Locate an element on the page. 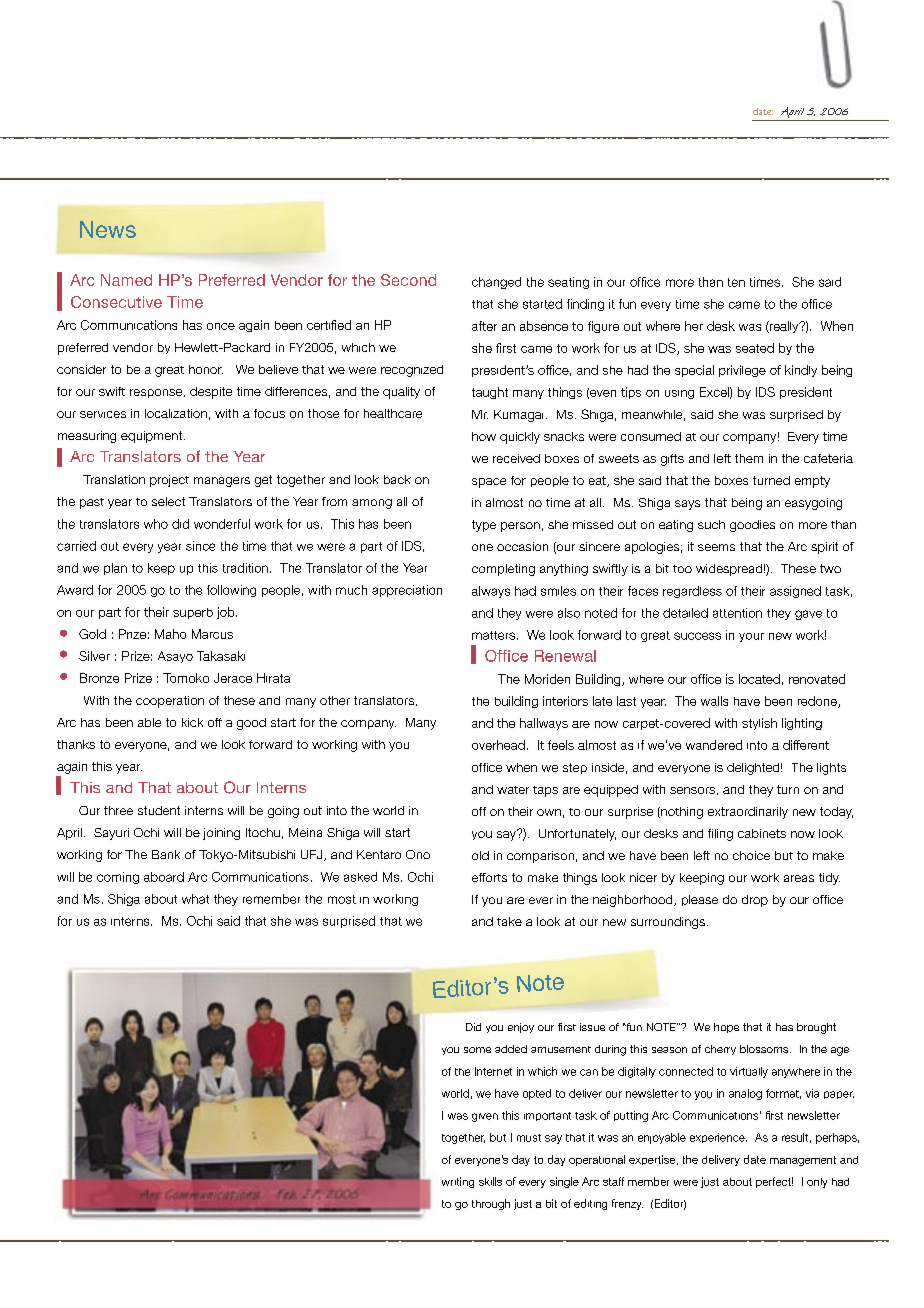  stylish is located at coordinates (759, 724).
